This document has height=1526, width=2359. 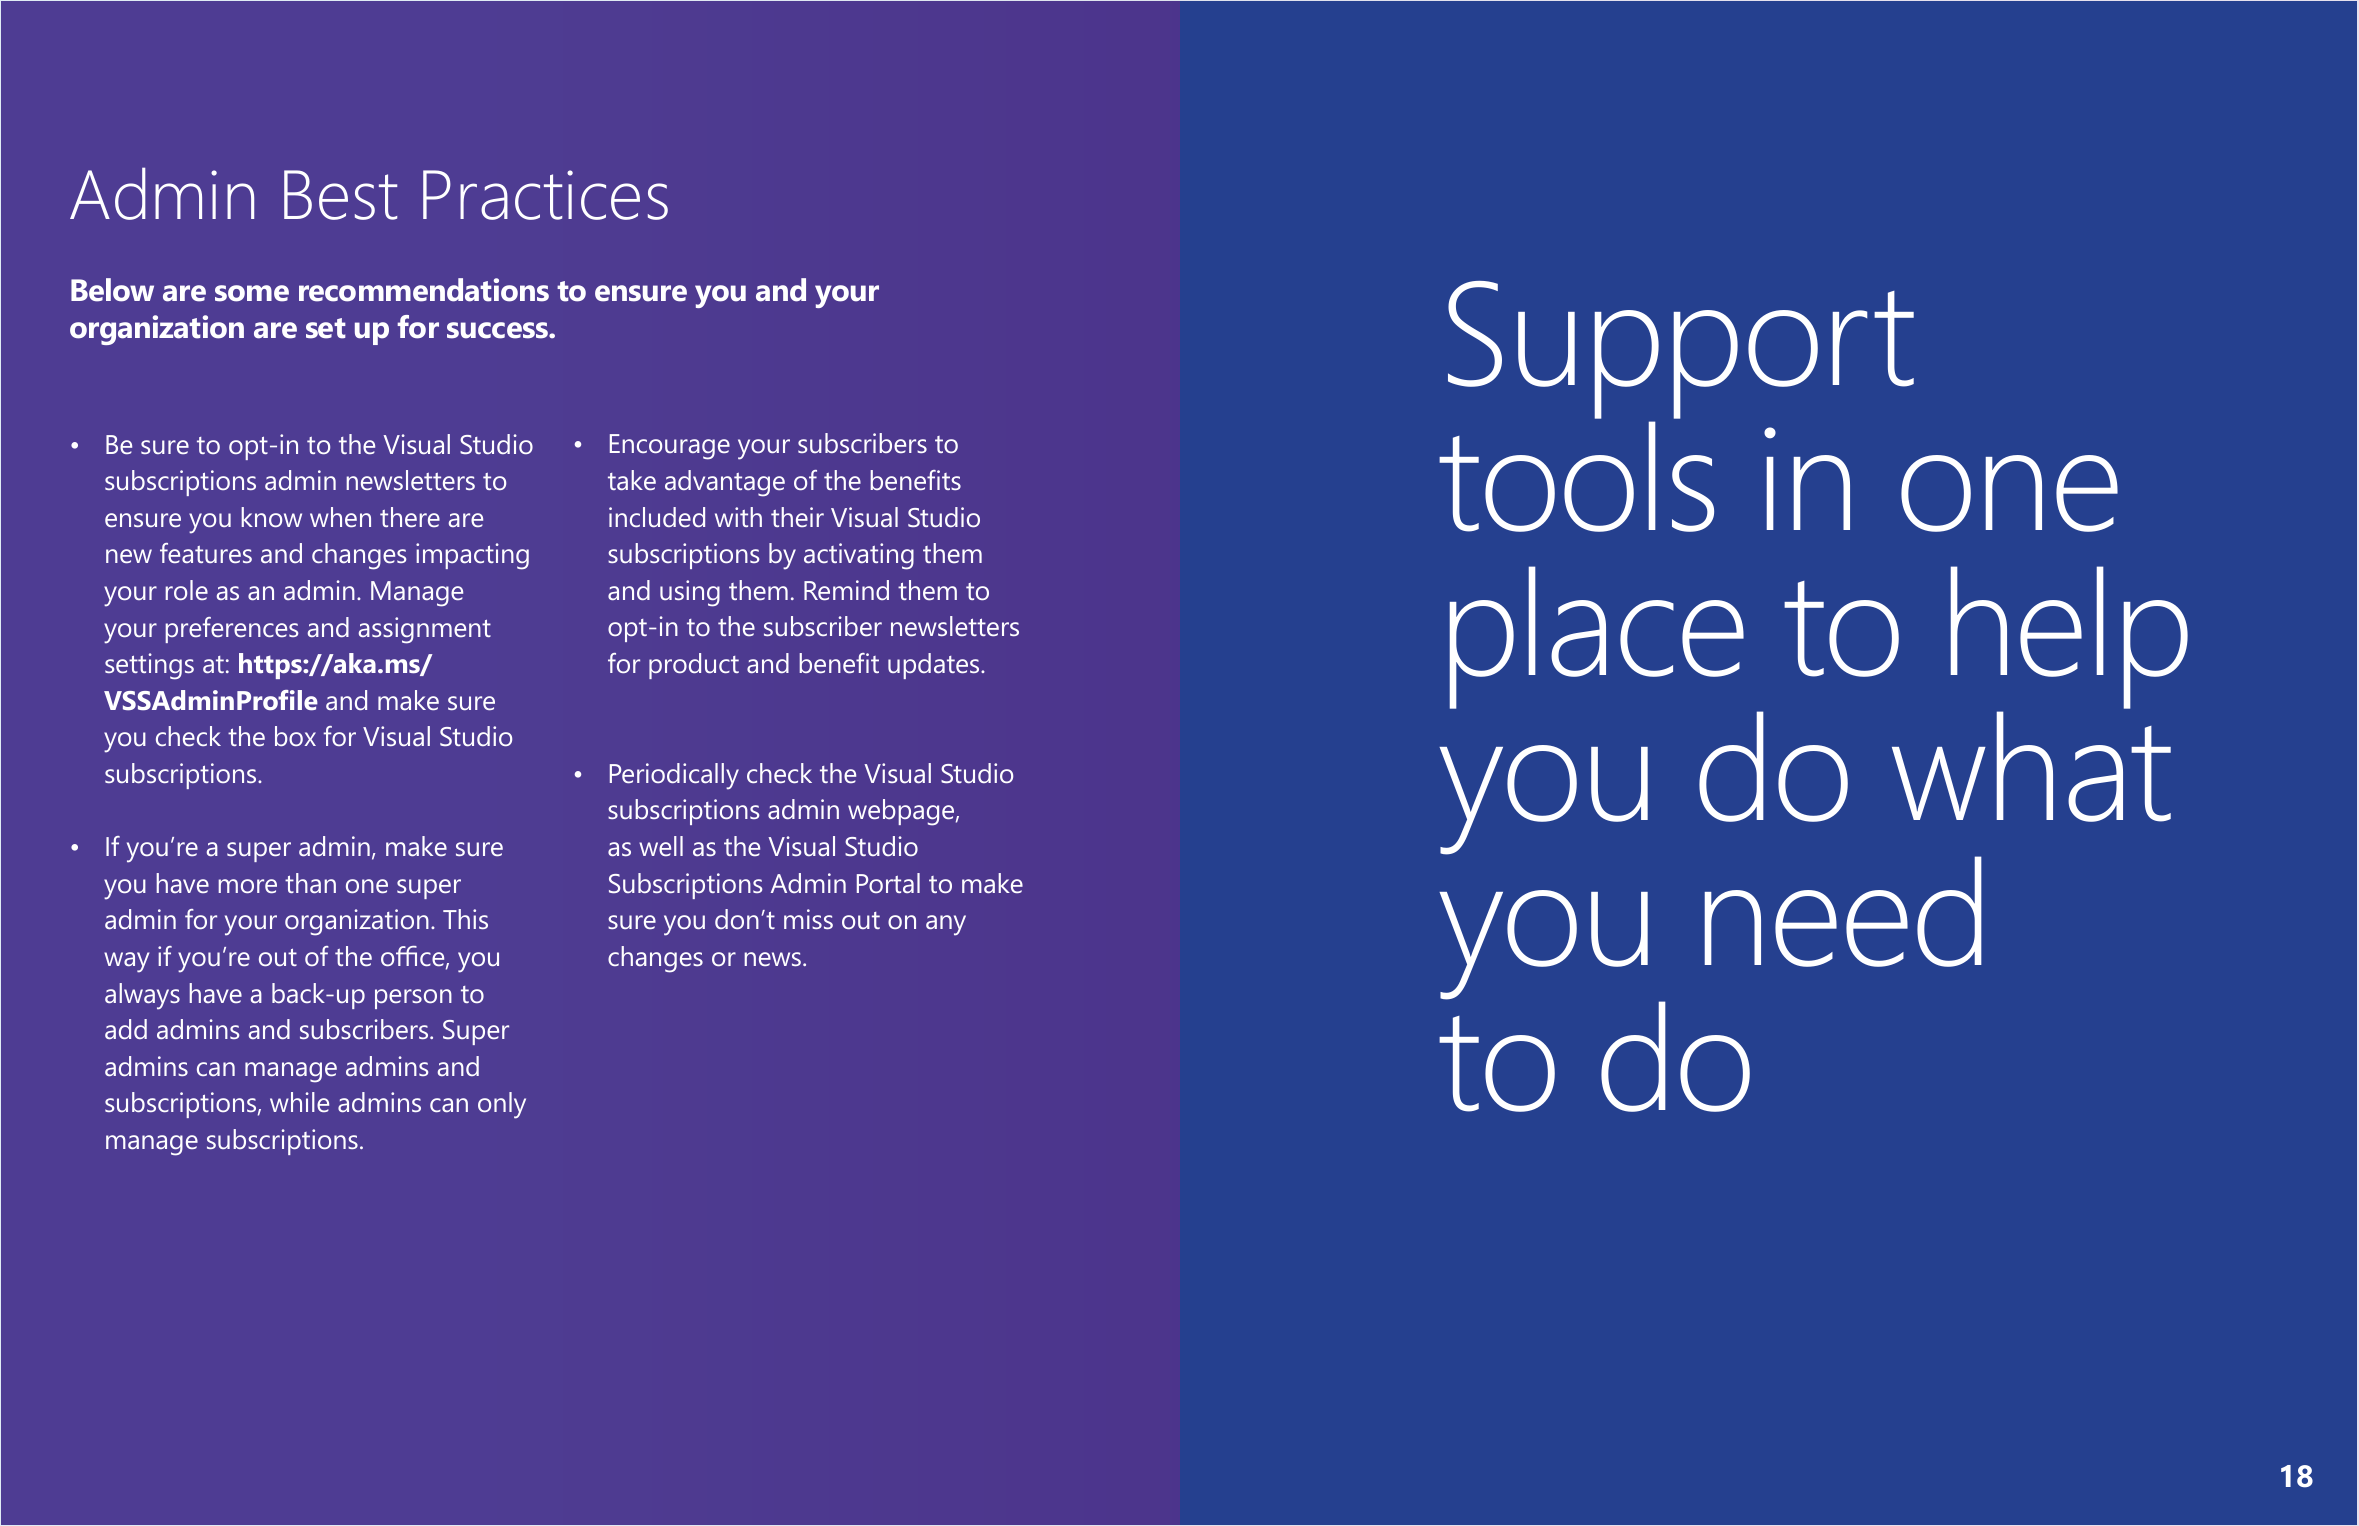 What do you see at coordinates (425, 630) in the document?
I see `assignment` at bounding box center [425, 630].
